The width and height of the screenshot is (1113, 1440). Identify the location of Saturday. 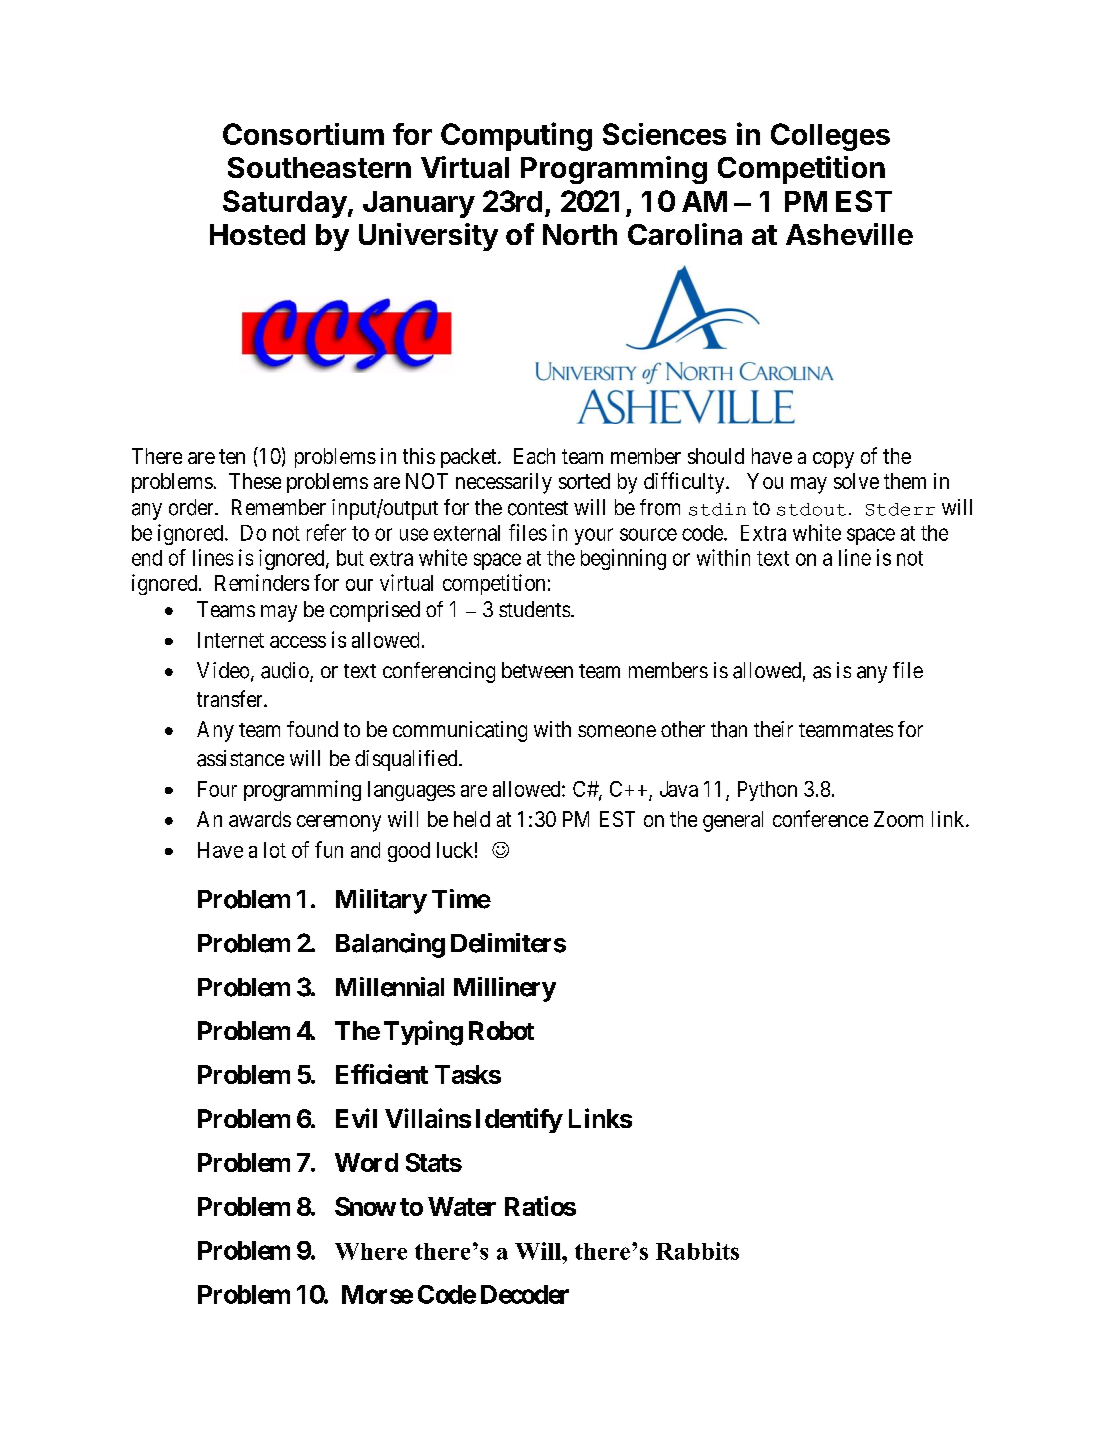
(285, 204).
